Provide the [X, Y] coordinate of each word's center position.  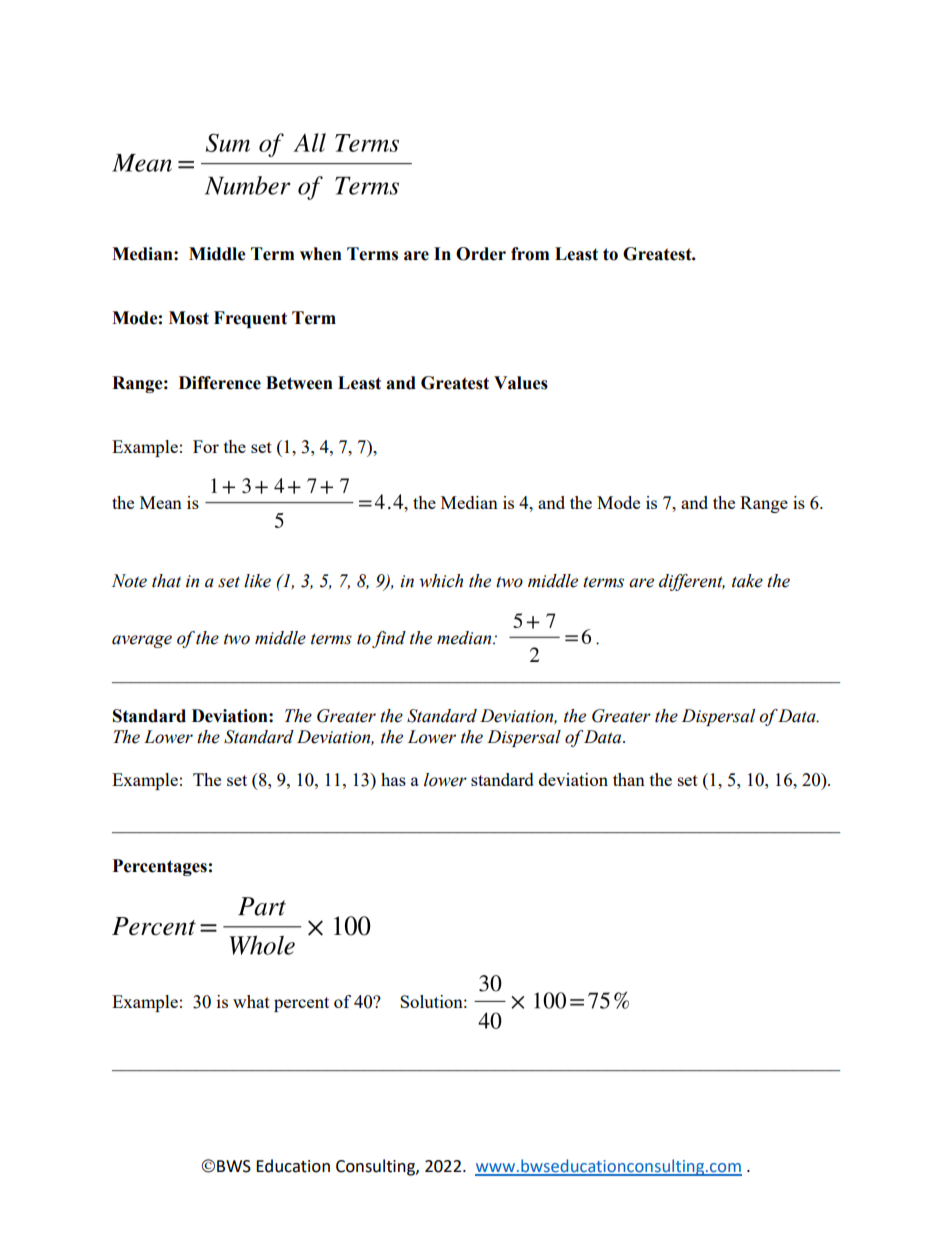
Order [481, 254]
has [393, 779]
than [629, 779]
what [251, 1001]
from [530, 254]
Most [189, 318]
